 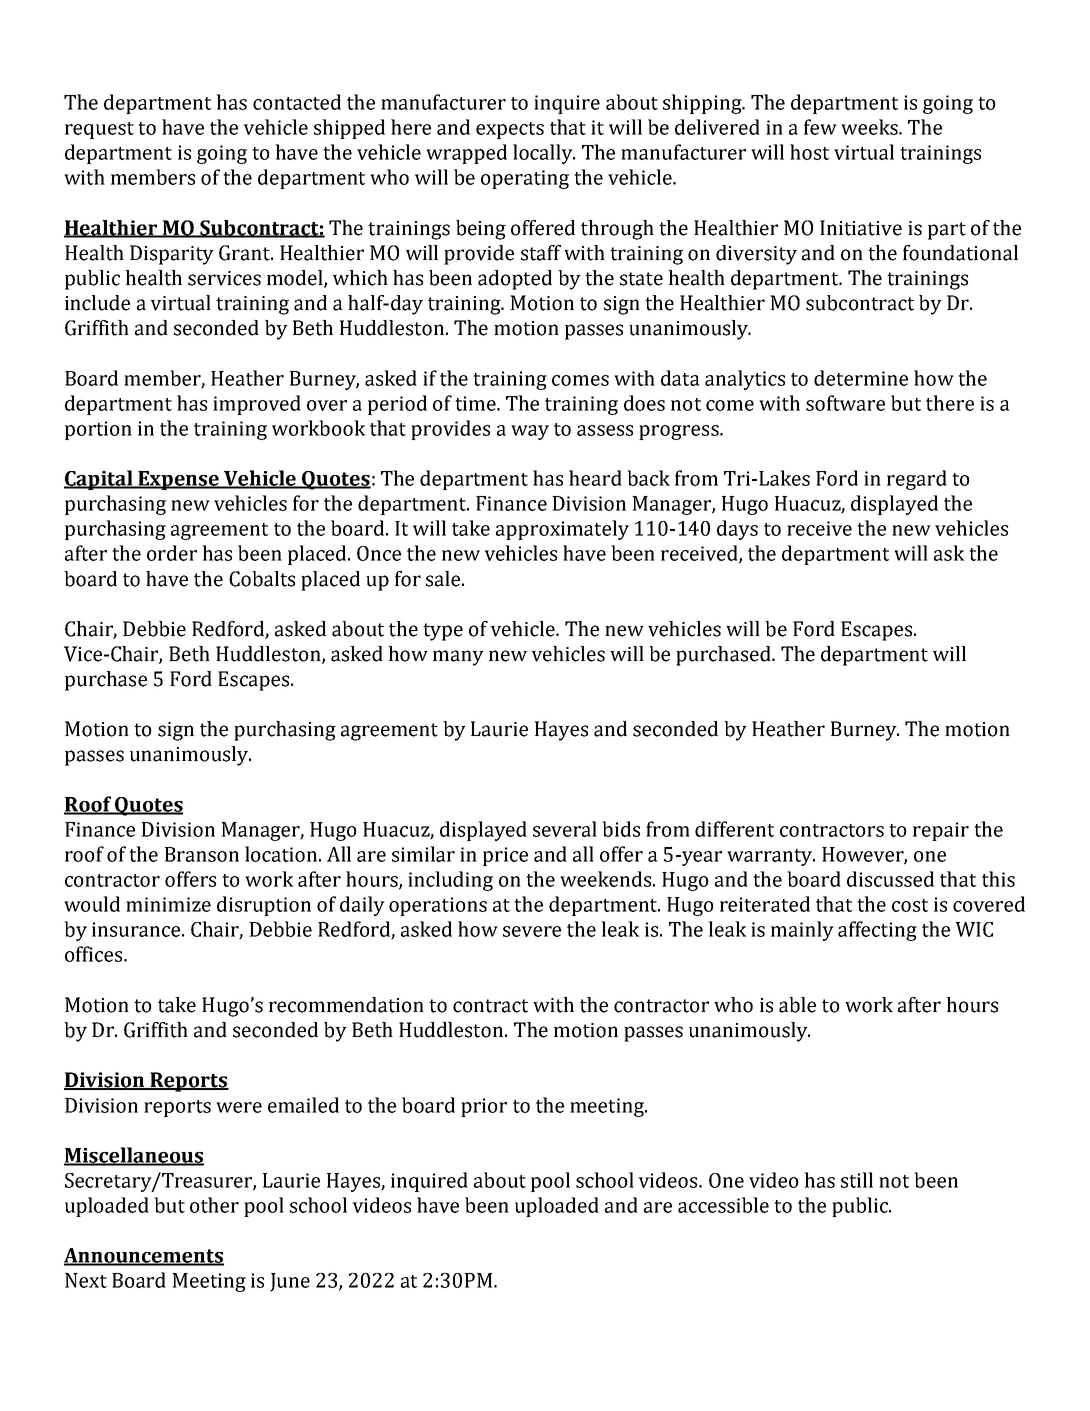 I want to click on Announcements, so click(x=144, y=1256).
